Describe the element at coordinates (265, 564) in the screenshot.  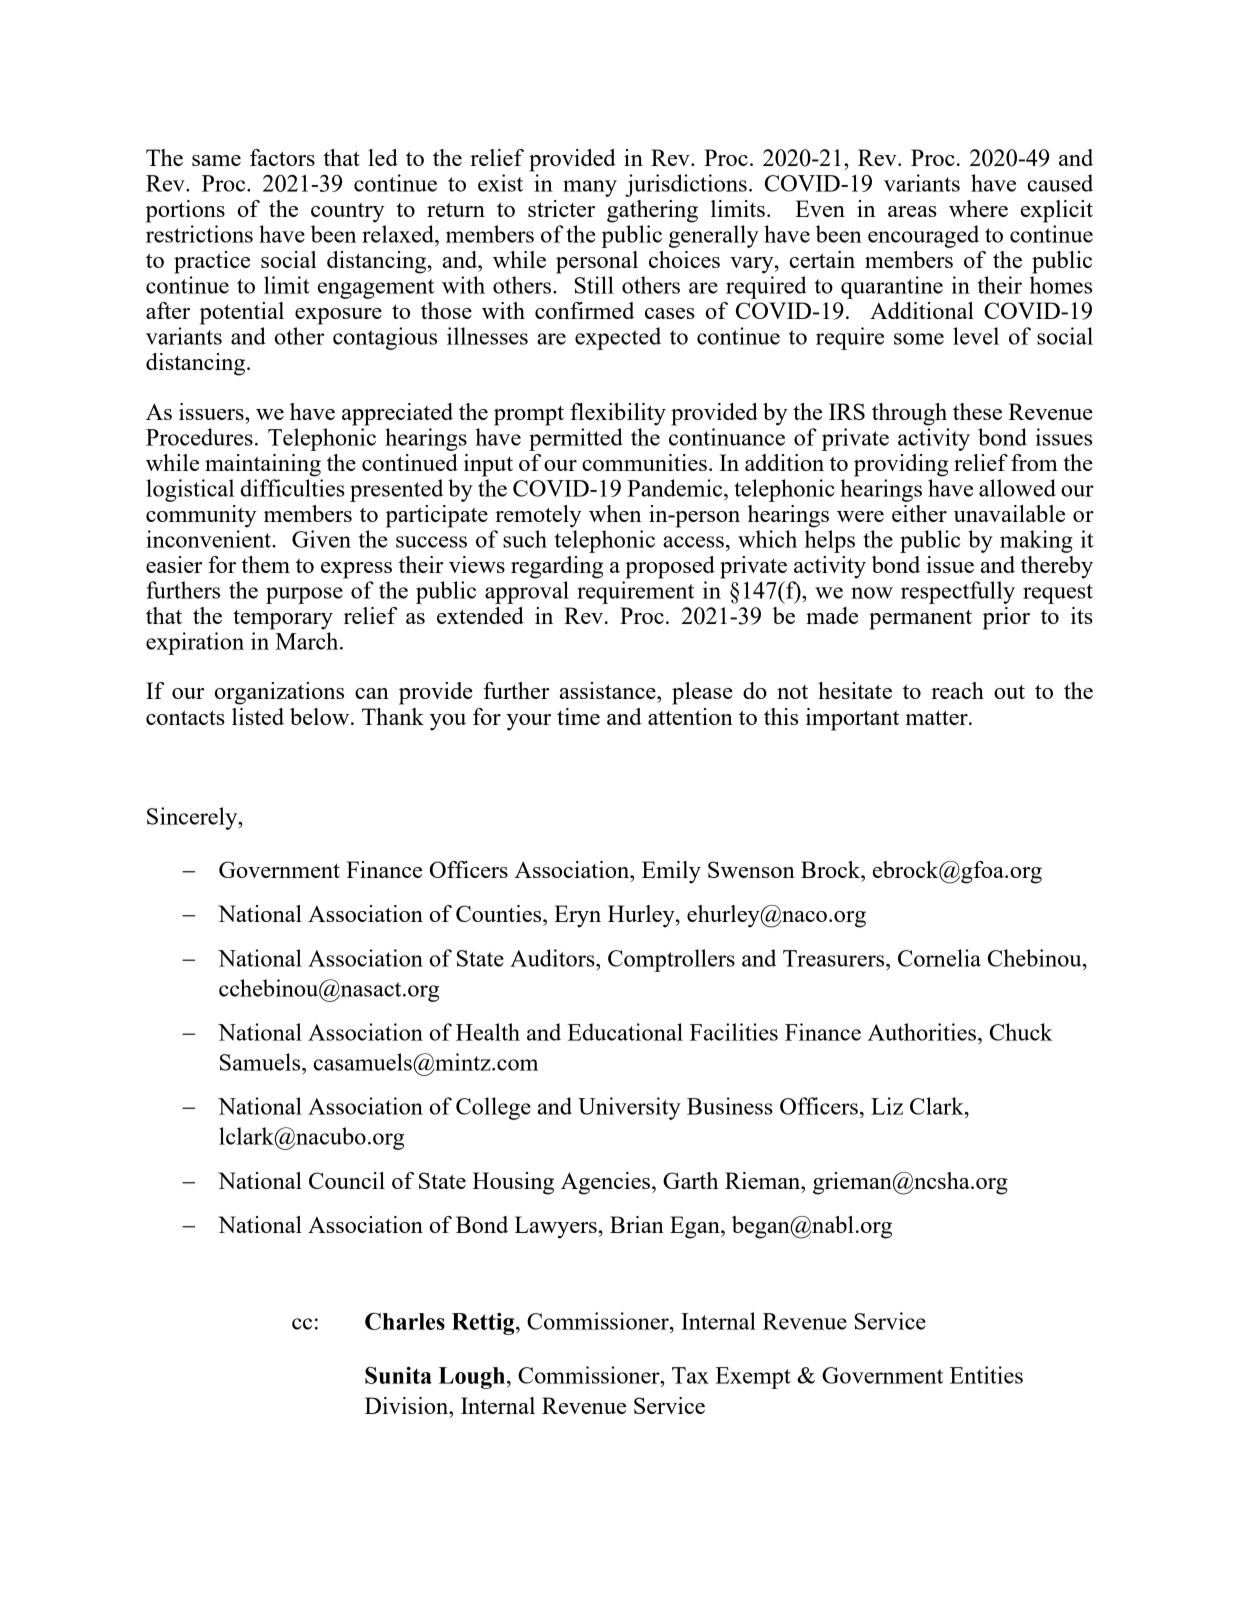
I see `them` at that location.
